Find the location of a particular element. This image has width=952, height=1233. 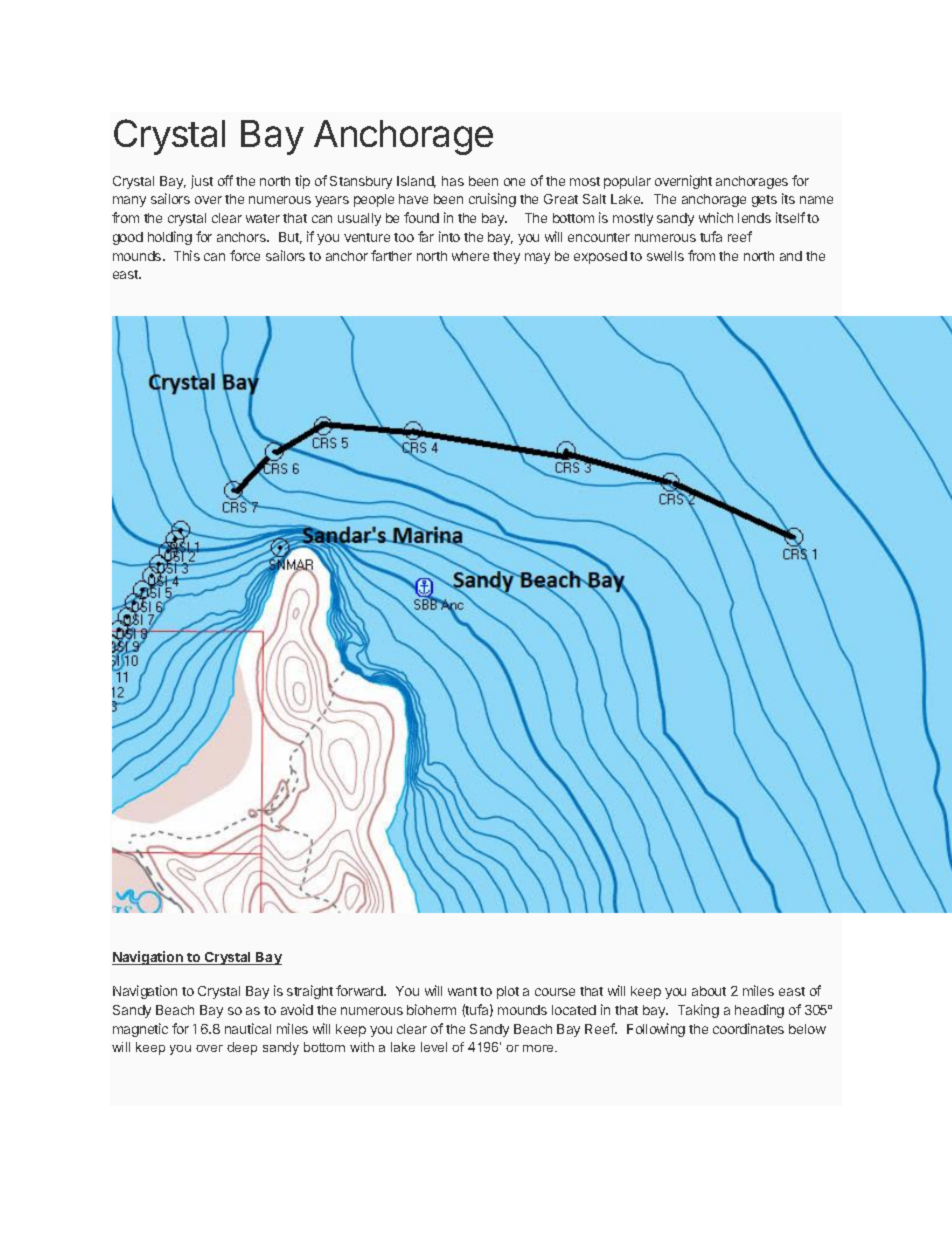

coordinates is located at coordinates (748, 1028).
